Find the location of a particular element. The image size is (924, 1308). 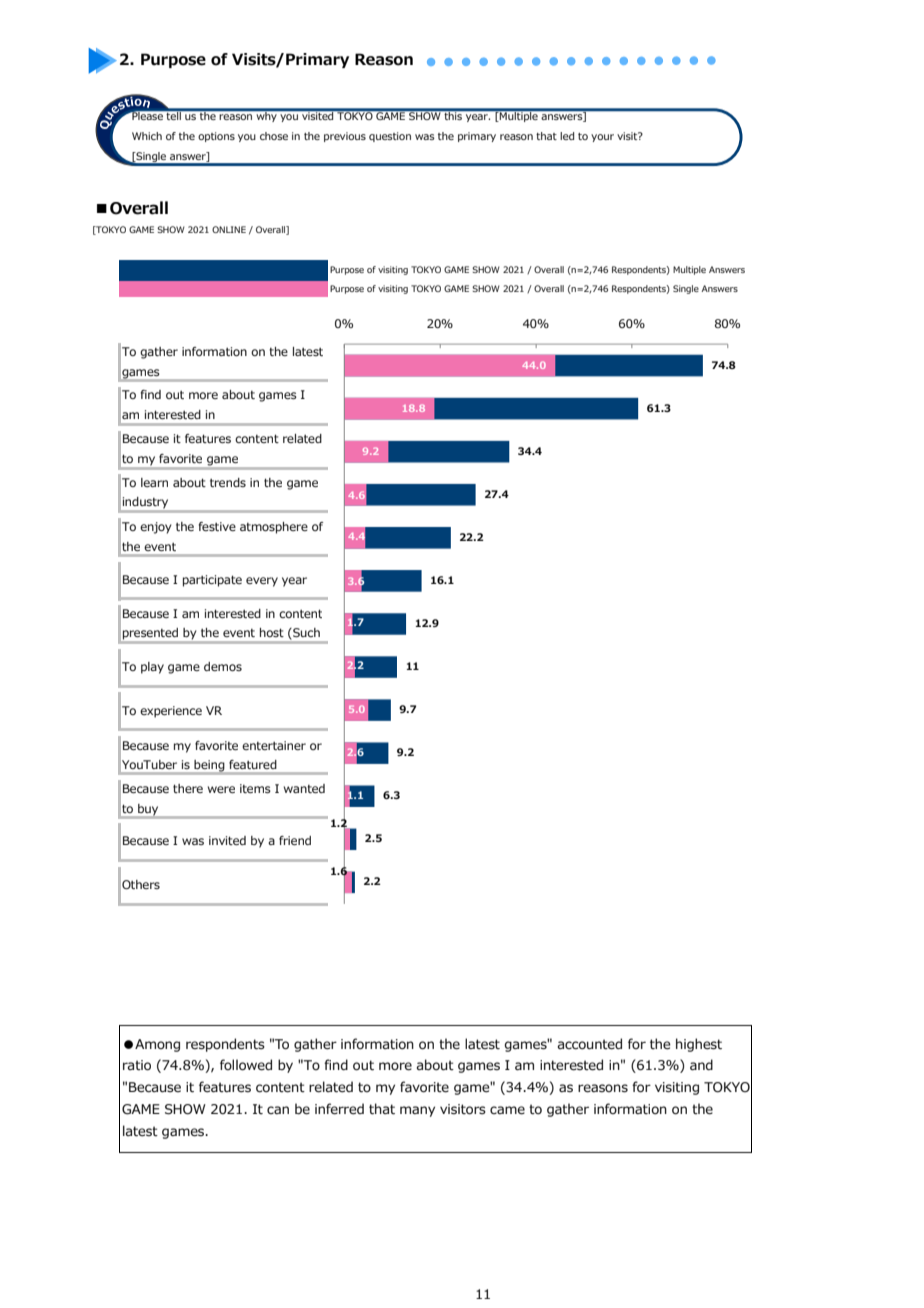

accounted is located at coordinates (590, 1044).
